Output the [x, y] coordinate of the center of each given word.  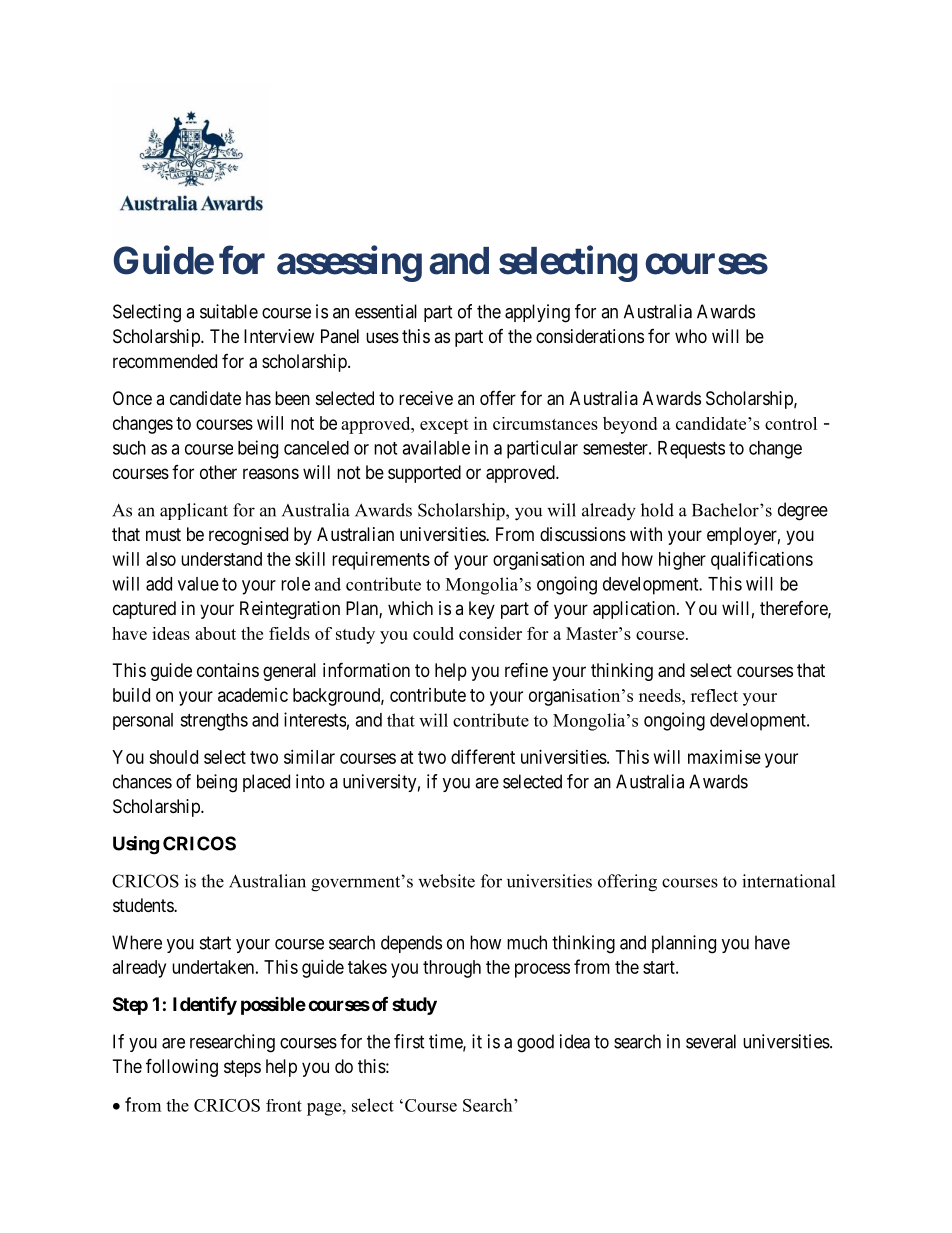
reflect [714, 695]
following [182, 1067]
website [446, 881]
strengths [214, 722]
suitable [229, 311]
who [691, 336]
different [483, 756]
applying [537, 313]
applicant [194, 511]
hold [657, 510]
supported [424, 474]
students [144, 905]
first [409, 1041]
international [788, 881]
